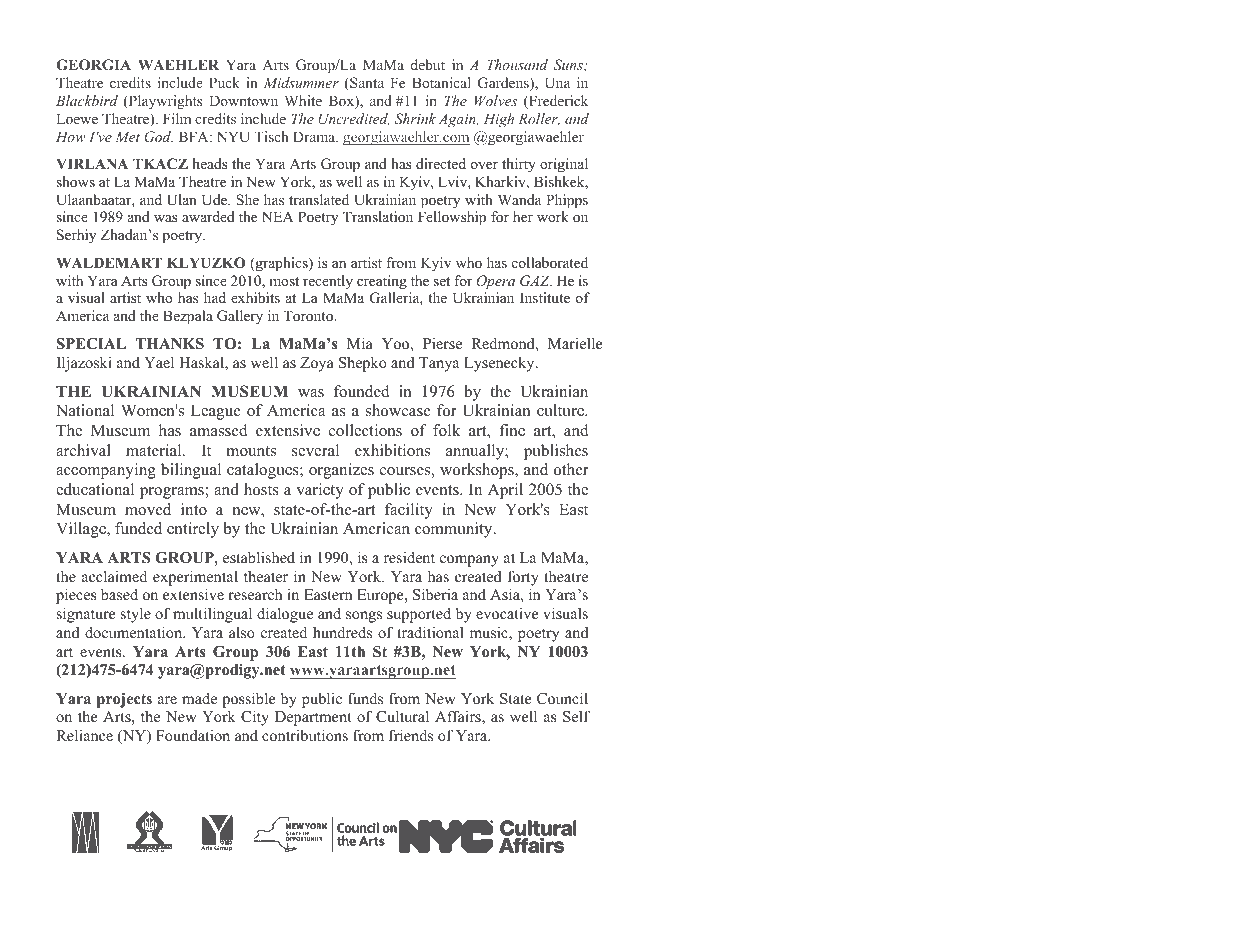  Describe the element at coordinates (550, 262) in the page. I see `collaborated` at that location.
